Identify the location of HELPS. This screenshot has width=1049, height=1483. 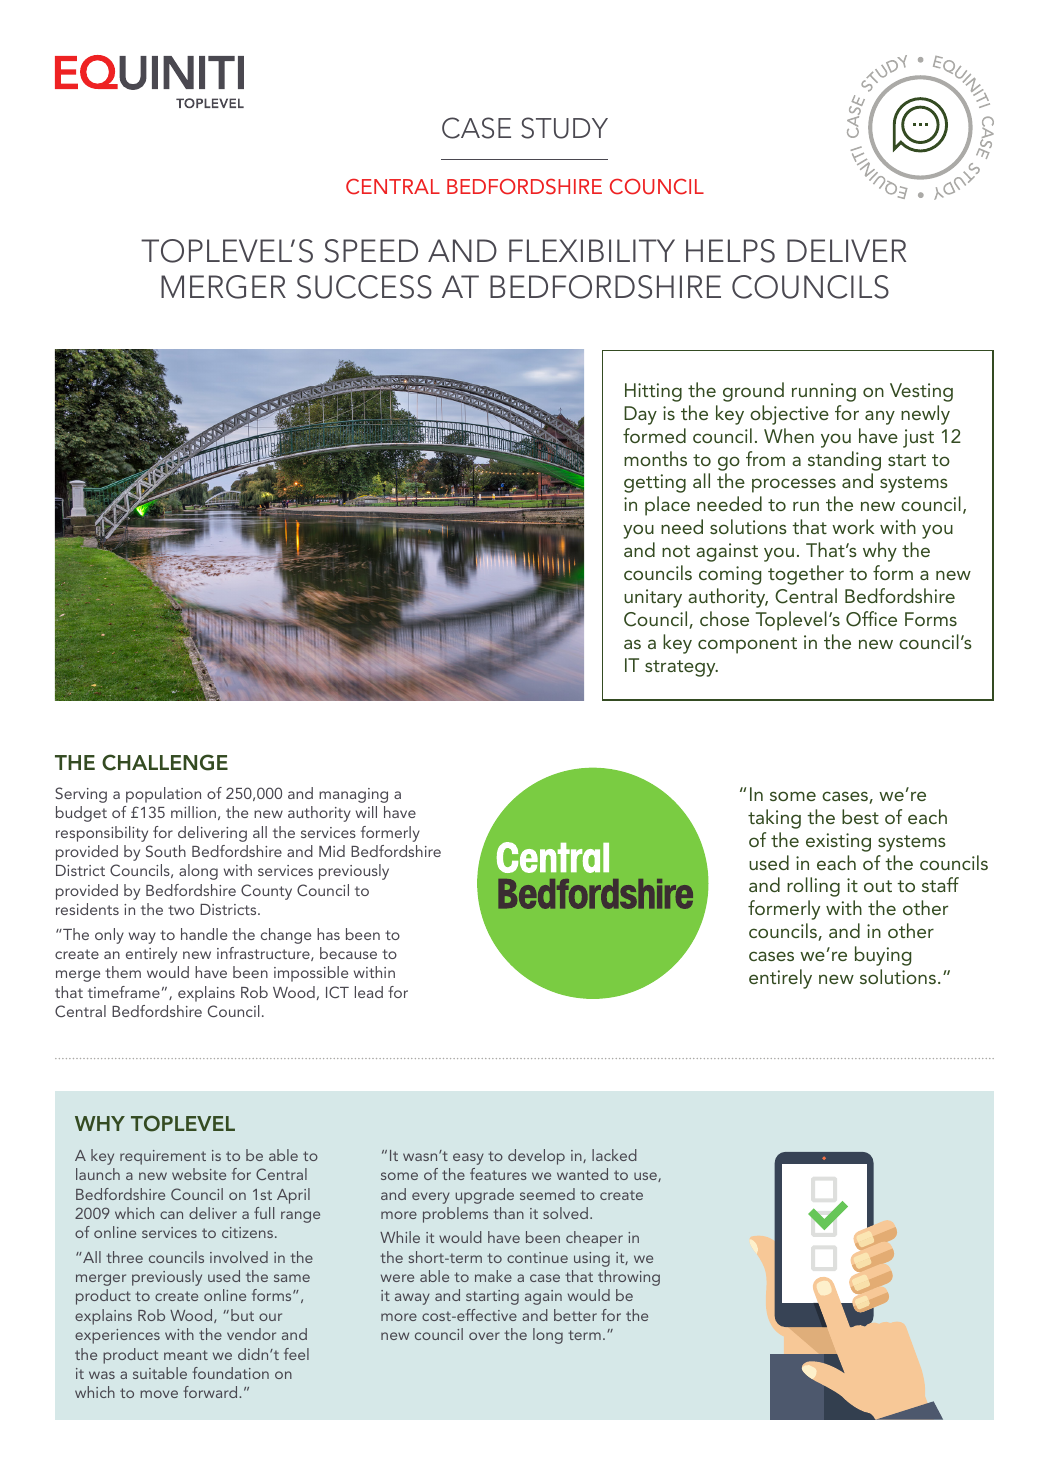
(730, 251).
